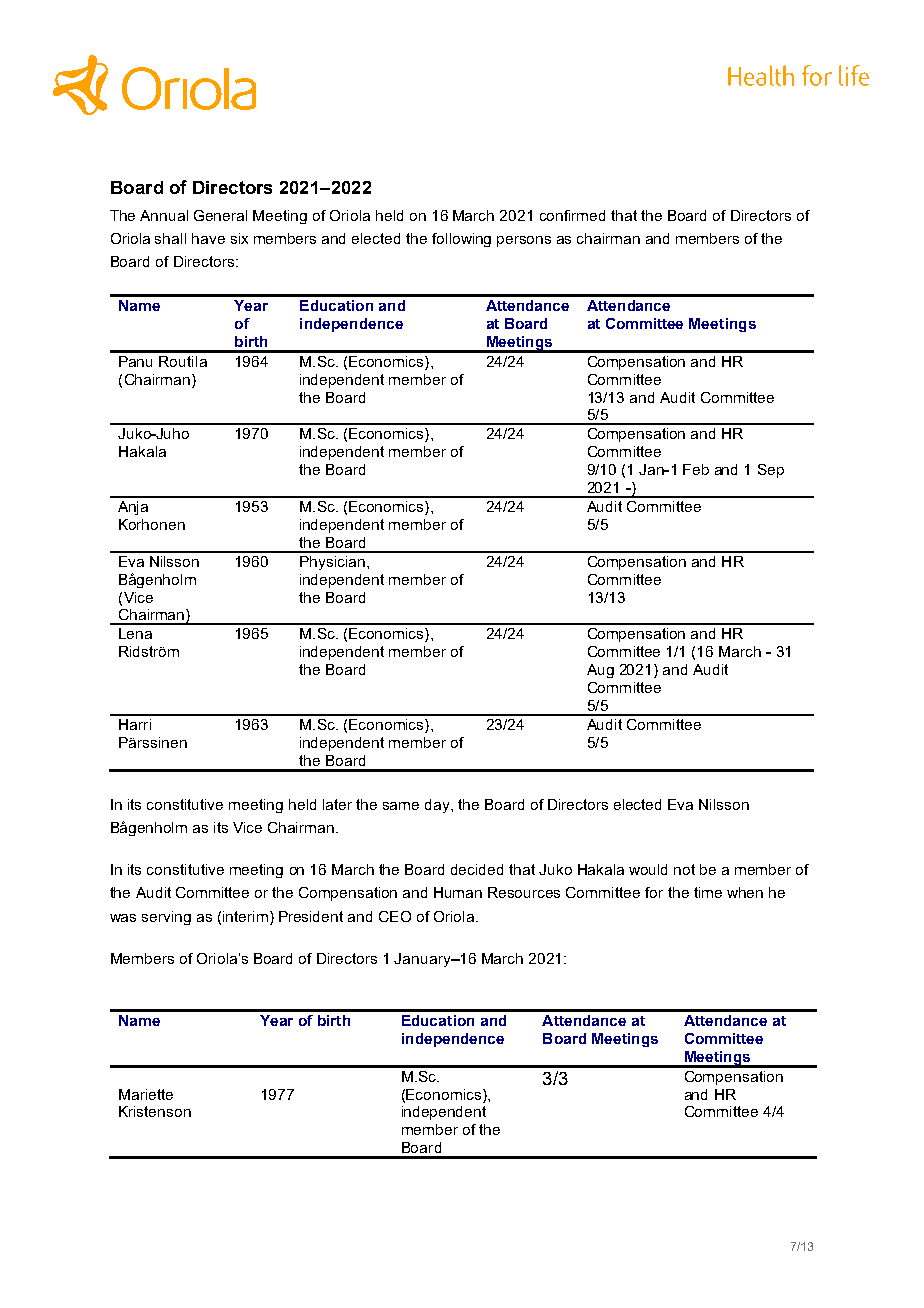 Image resolution: width=924 pixels, height=1308 pixels. What do you see at coordinates (166, 918) in the image?
I see `serving` at bounding box center [166, 918].
